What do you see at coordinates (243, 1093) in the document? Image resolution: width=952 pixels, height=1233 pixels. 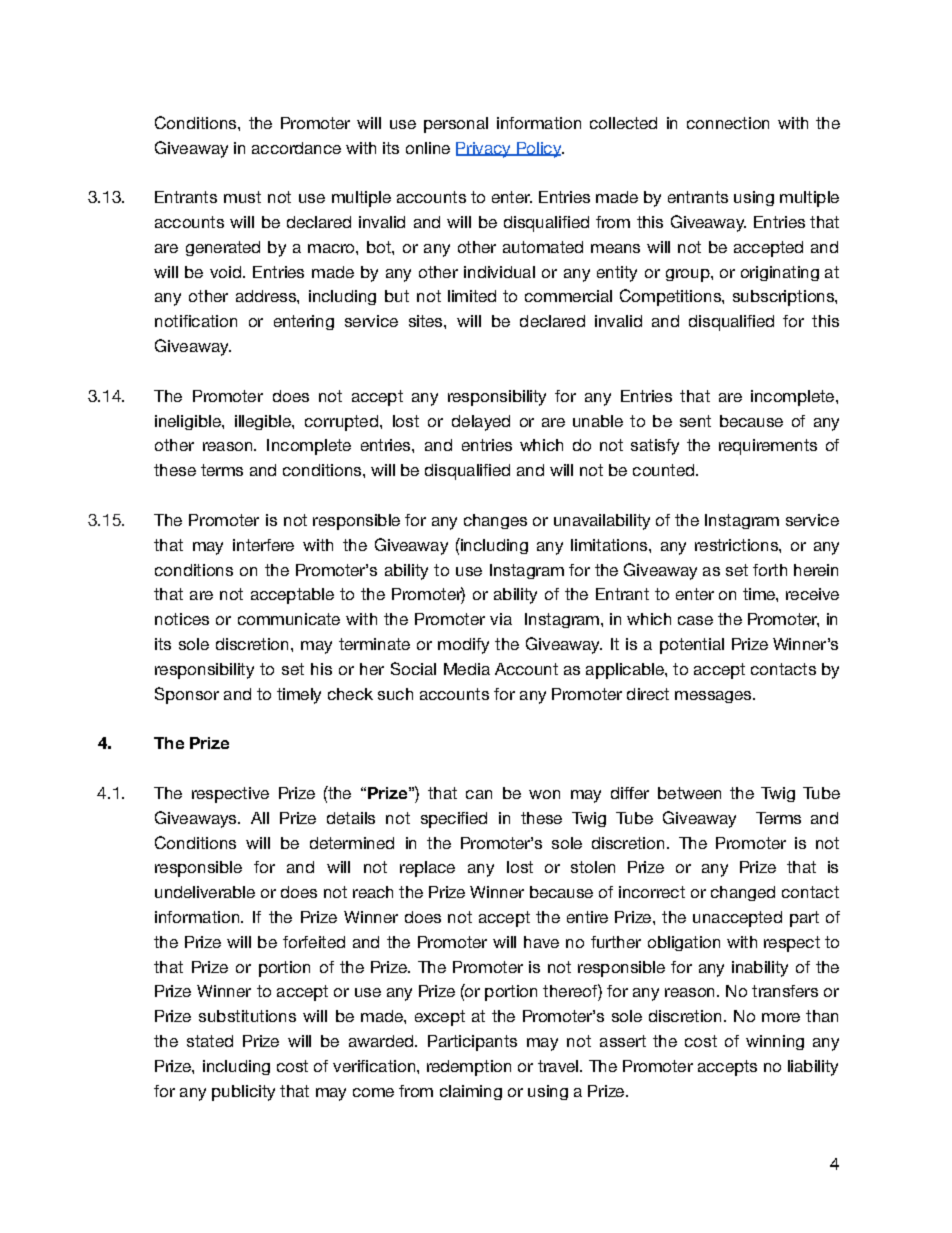 I see `publicity` at bounding box center [243, 1093].
